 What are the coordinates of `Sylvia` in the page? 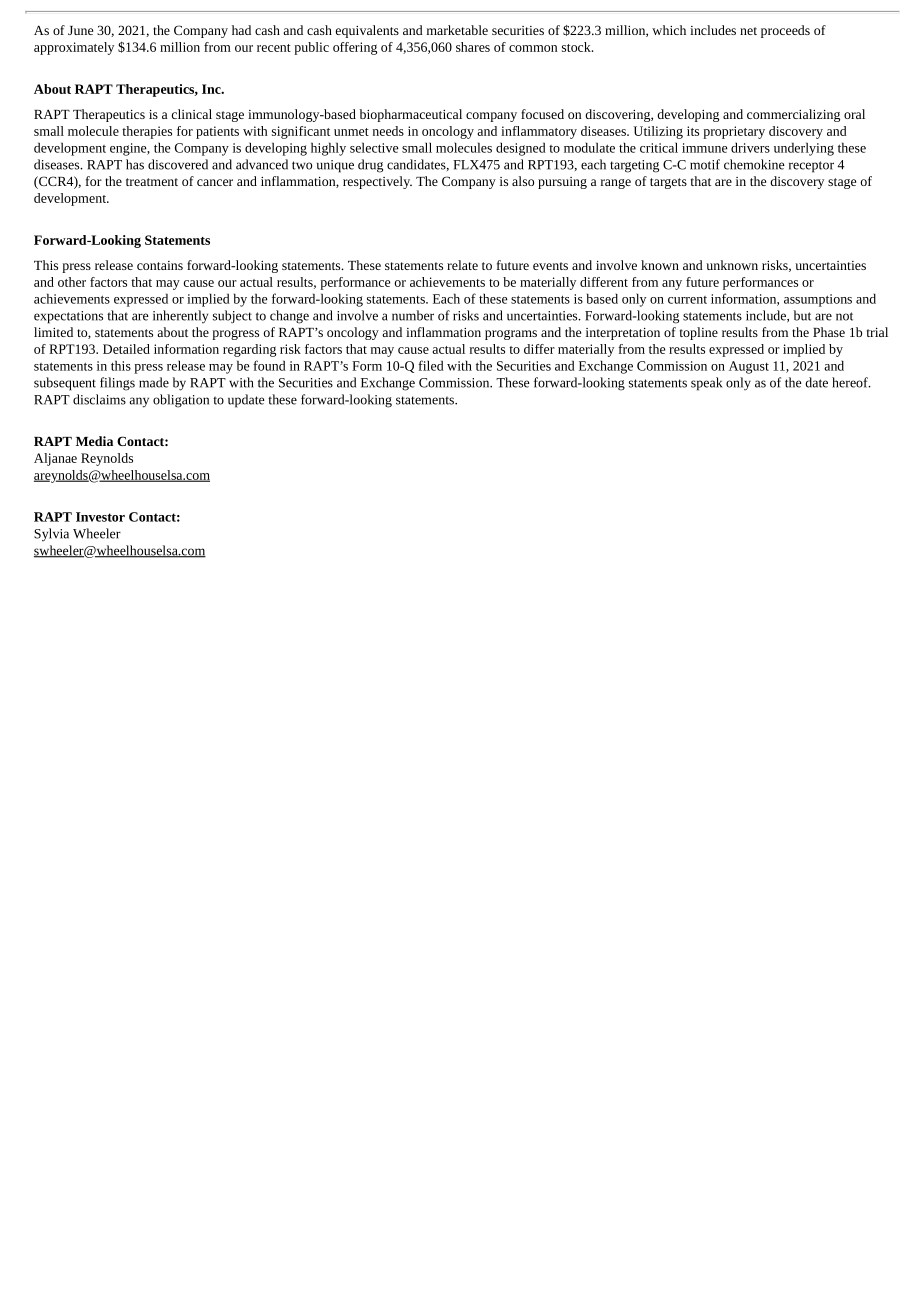 It's located at (51, 535).
